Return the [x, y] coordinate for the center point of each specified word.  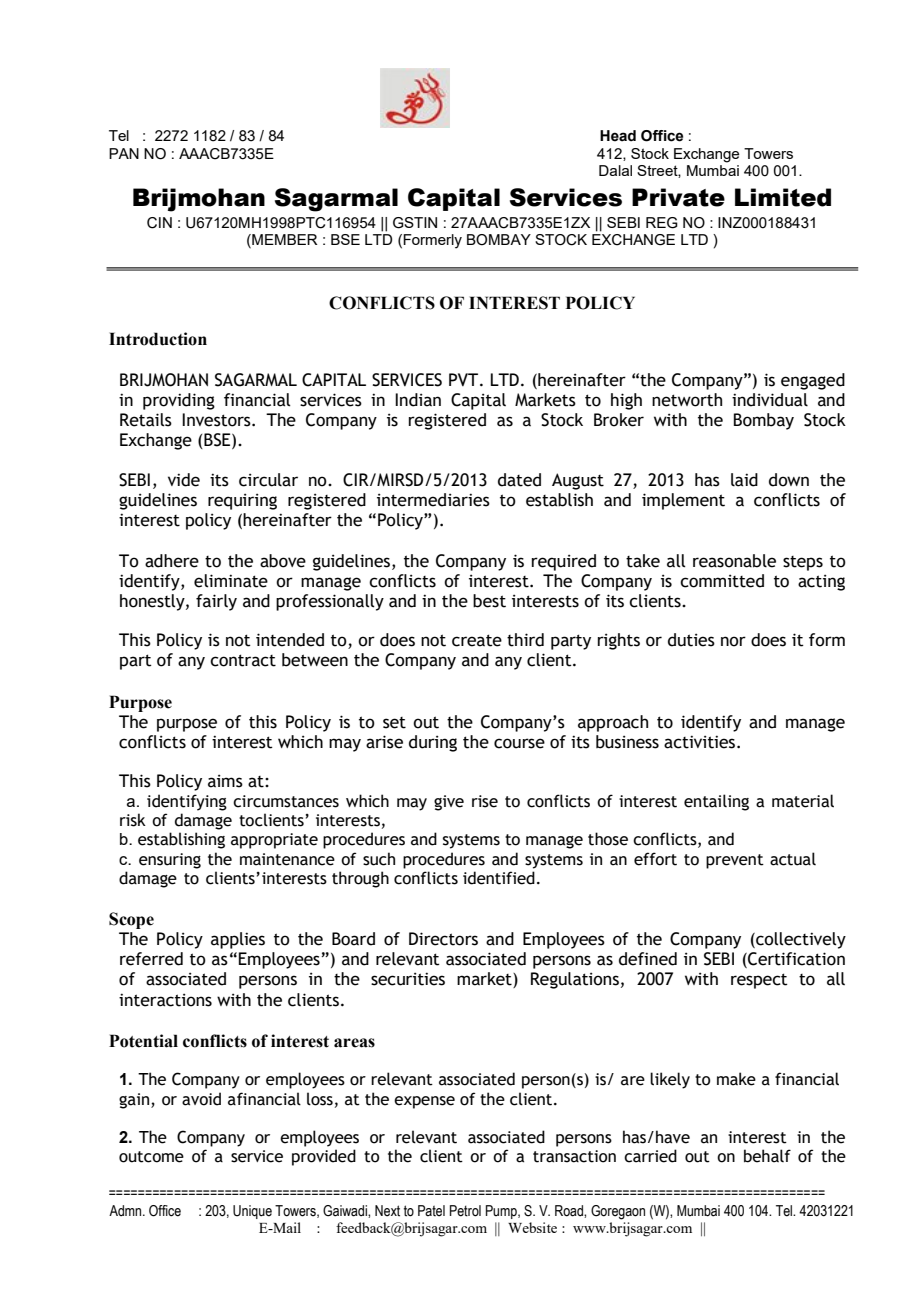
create [477, 640]
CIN [159, 223]
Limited [783, 197]
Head [618, 136]
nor [733, 641]
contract [243, 660]
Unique [252, 1212]
